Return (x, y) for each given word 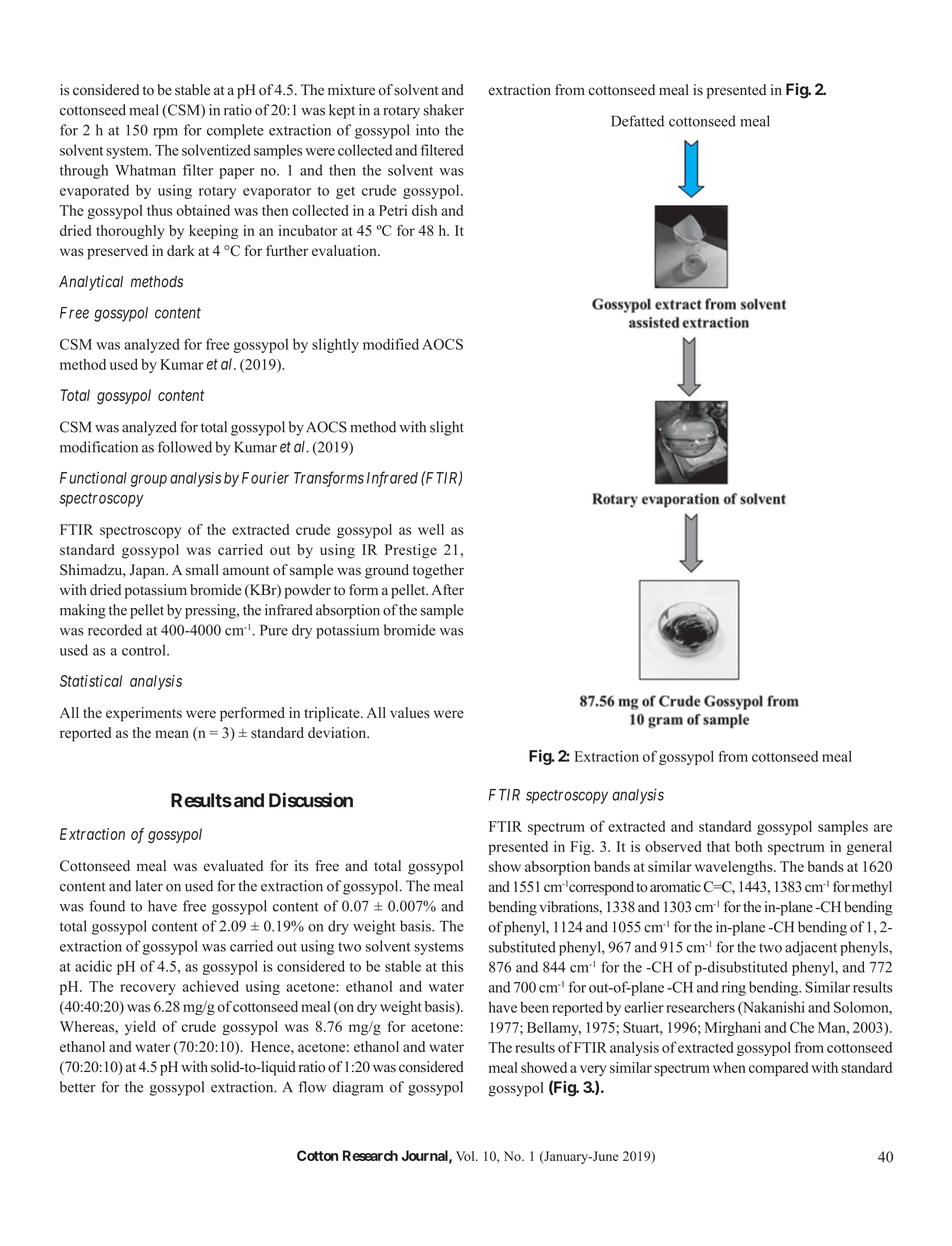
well (431, 529)
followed (185, 447)
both (748, 846)
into (427, 130)
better (78, 1087)
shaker (444, 110)
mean (172, 734)
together (438, 571)
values (410, 712)
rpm (165, 133)
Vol (466, 1156)
